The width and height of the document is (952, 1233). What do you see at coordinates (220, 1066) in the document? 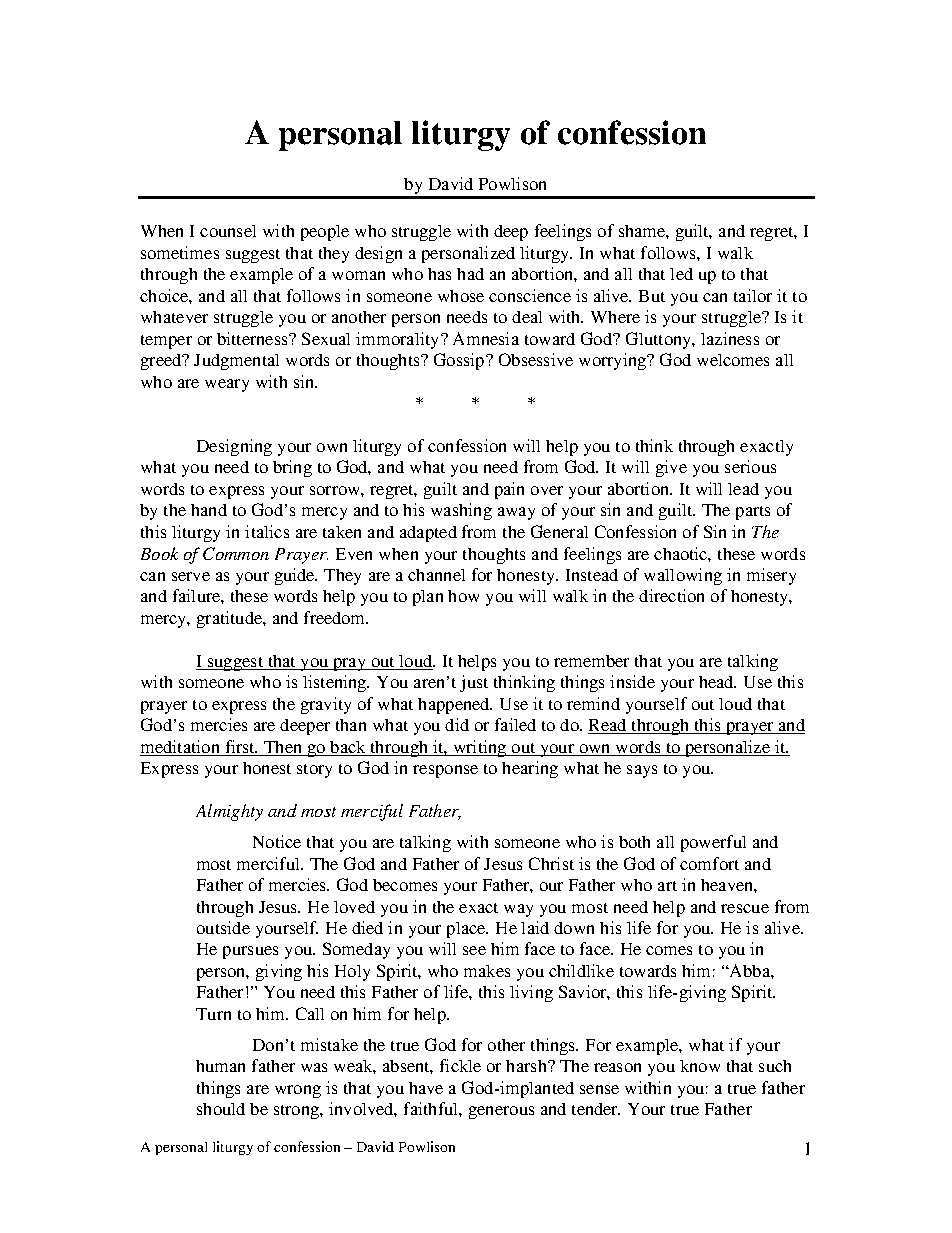
I see `human` at bounding box center [220, 1066].
